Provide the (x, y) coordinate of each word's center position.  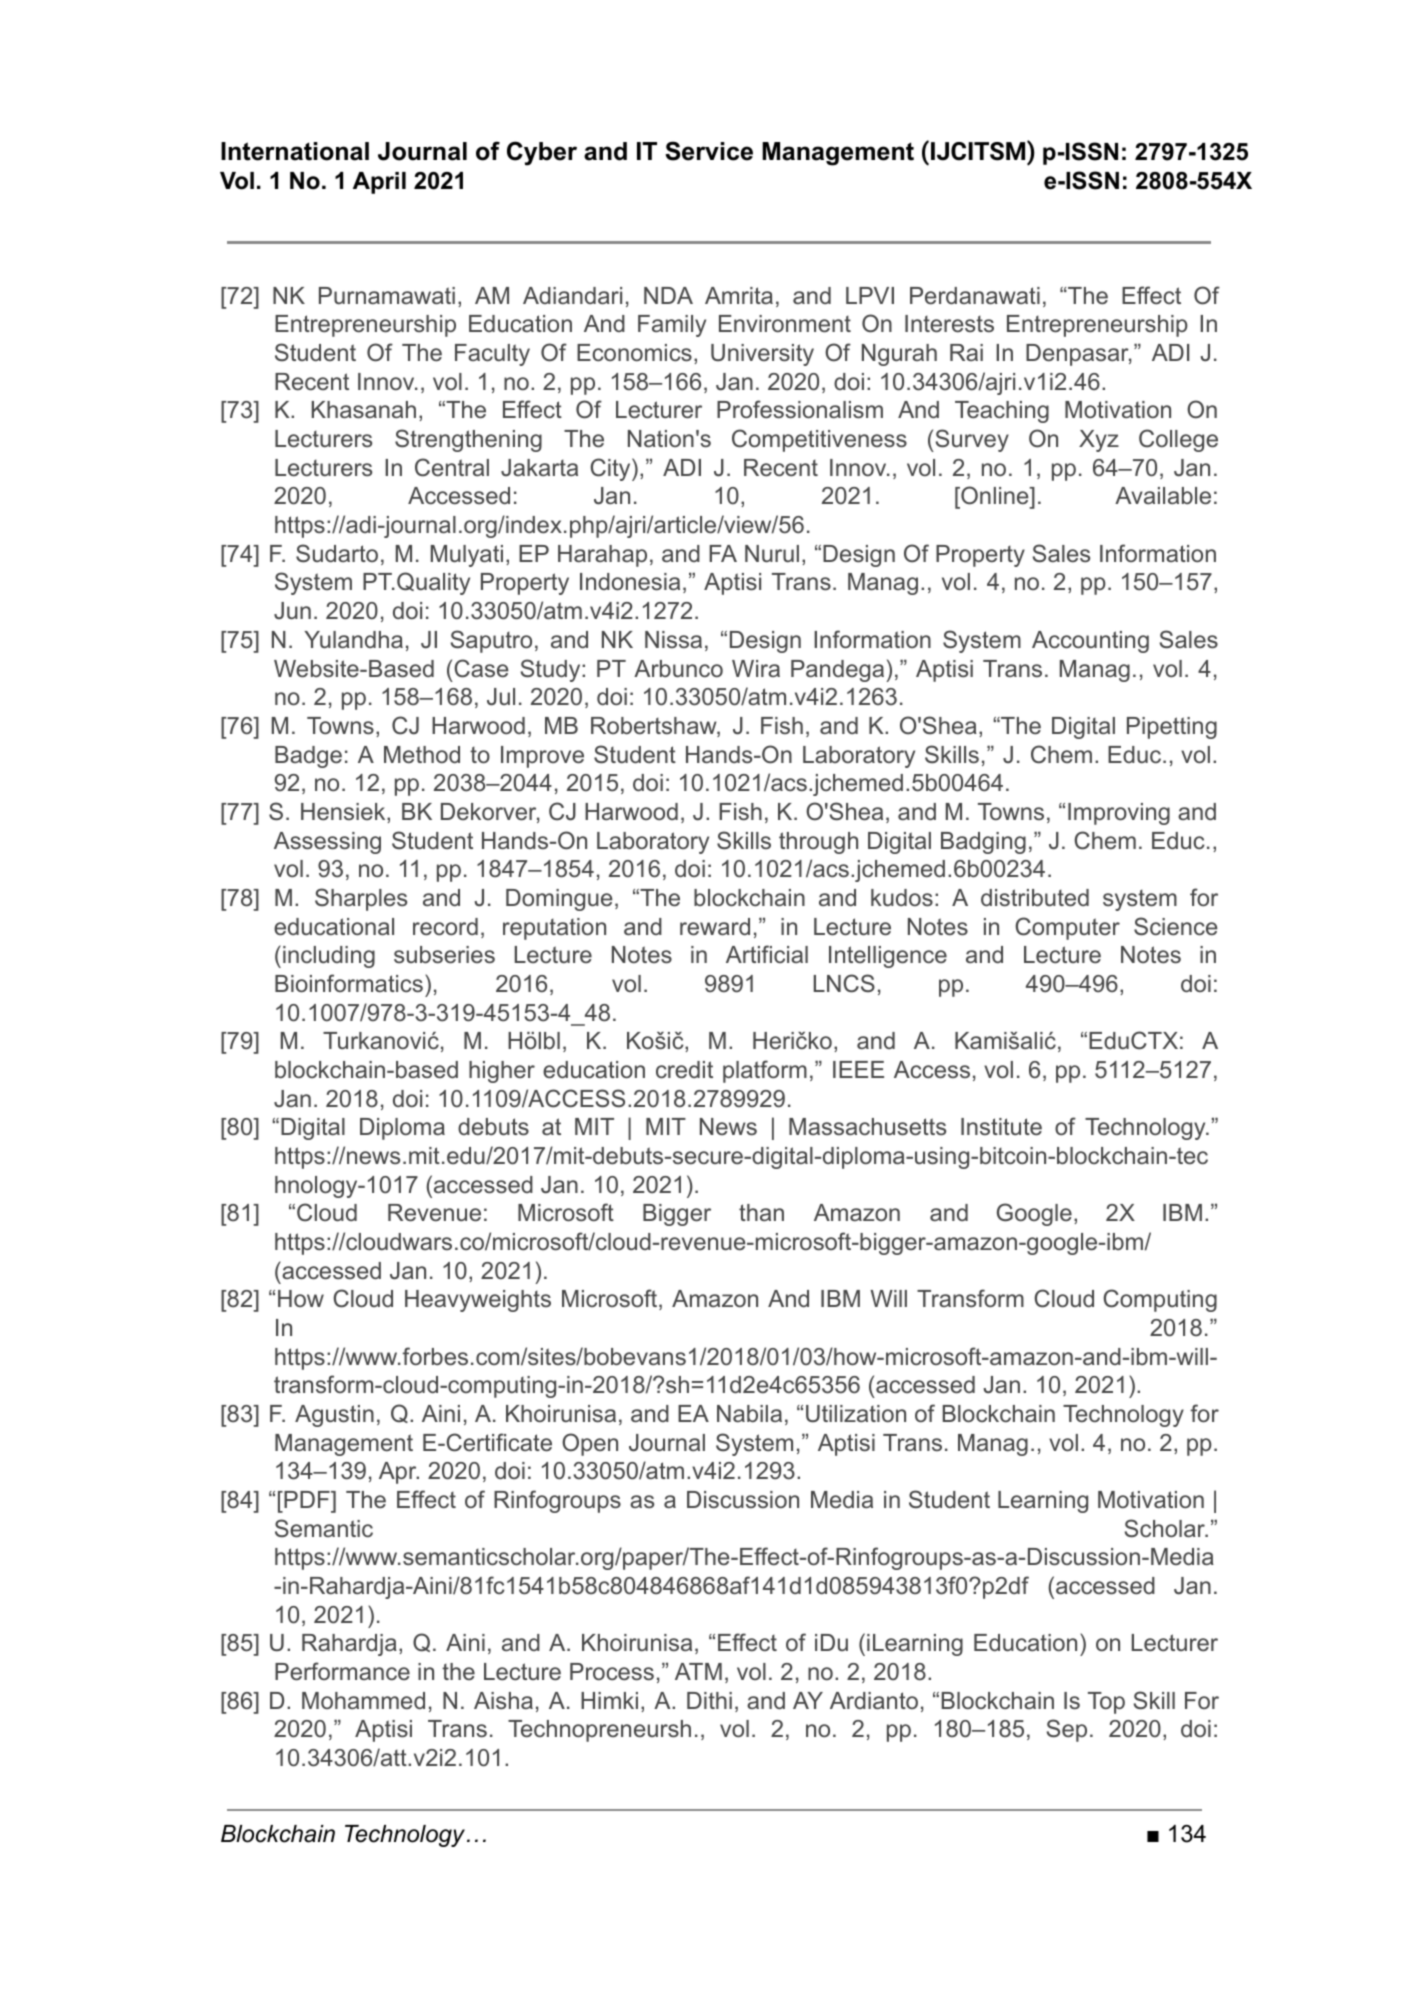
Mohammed (363, 1700)
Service (709, 151)
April (379, 183)
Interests (949, 324)
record (445, 927)
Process (612, 1672)
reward (715, 927)
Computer (1067, 928)
